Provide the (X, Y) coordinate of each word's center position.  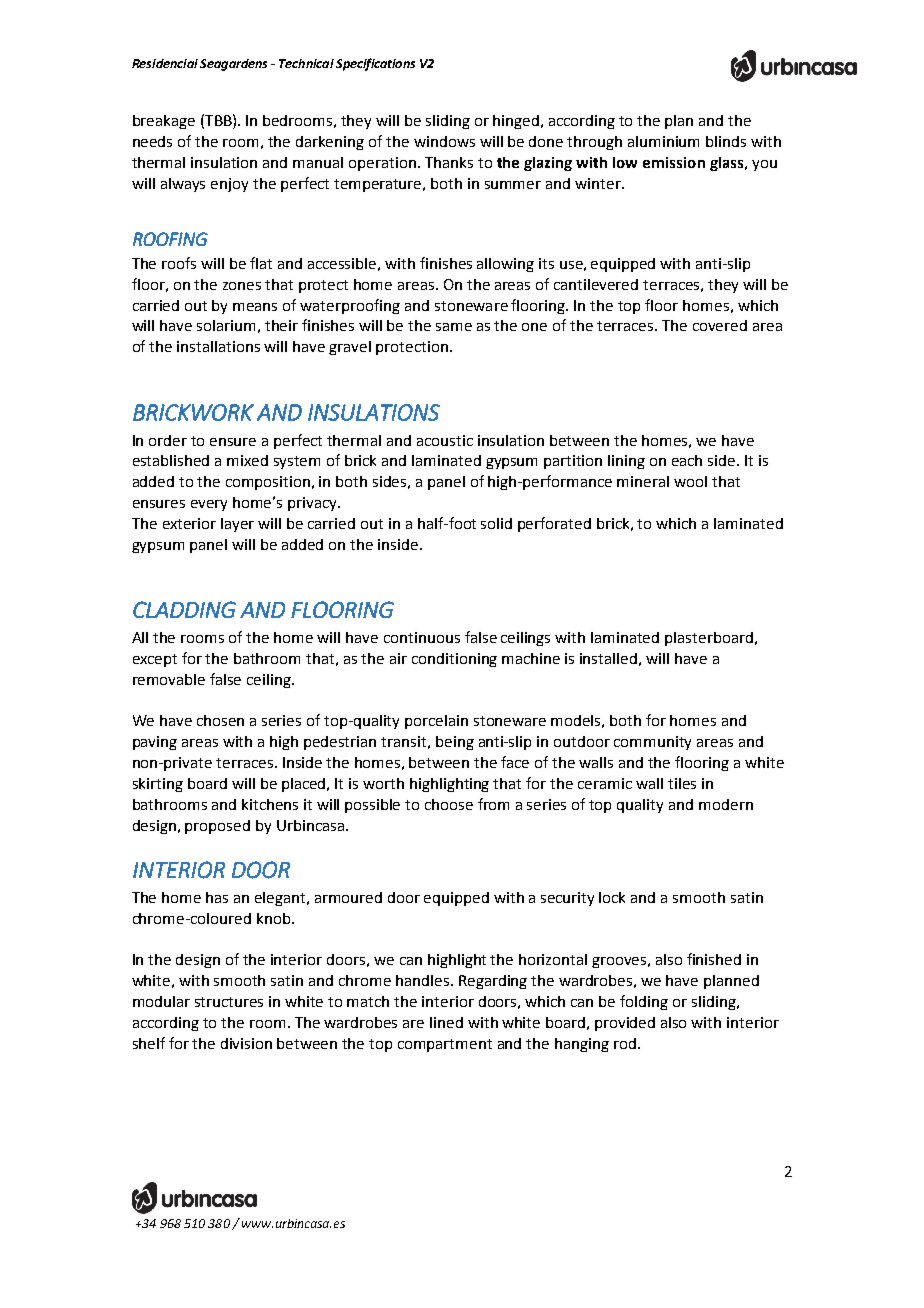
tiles (682, 783)
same (454, 327)
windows (444, 141)
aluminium (663, 141)
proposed (217, 827)
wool (690, 481)
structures (229, 1002)
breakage (164, 122)
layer (237, 525)
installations (218, 346)
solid (496, 523)
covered (720, 325)
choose (449, 804)
